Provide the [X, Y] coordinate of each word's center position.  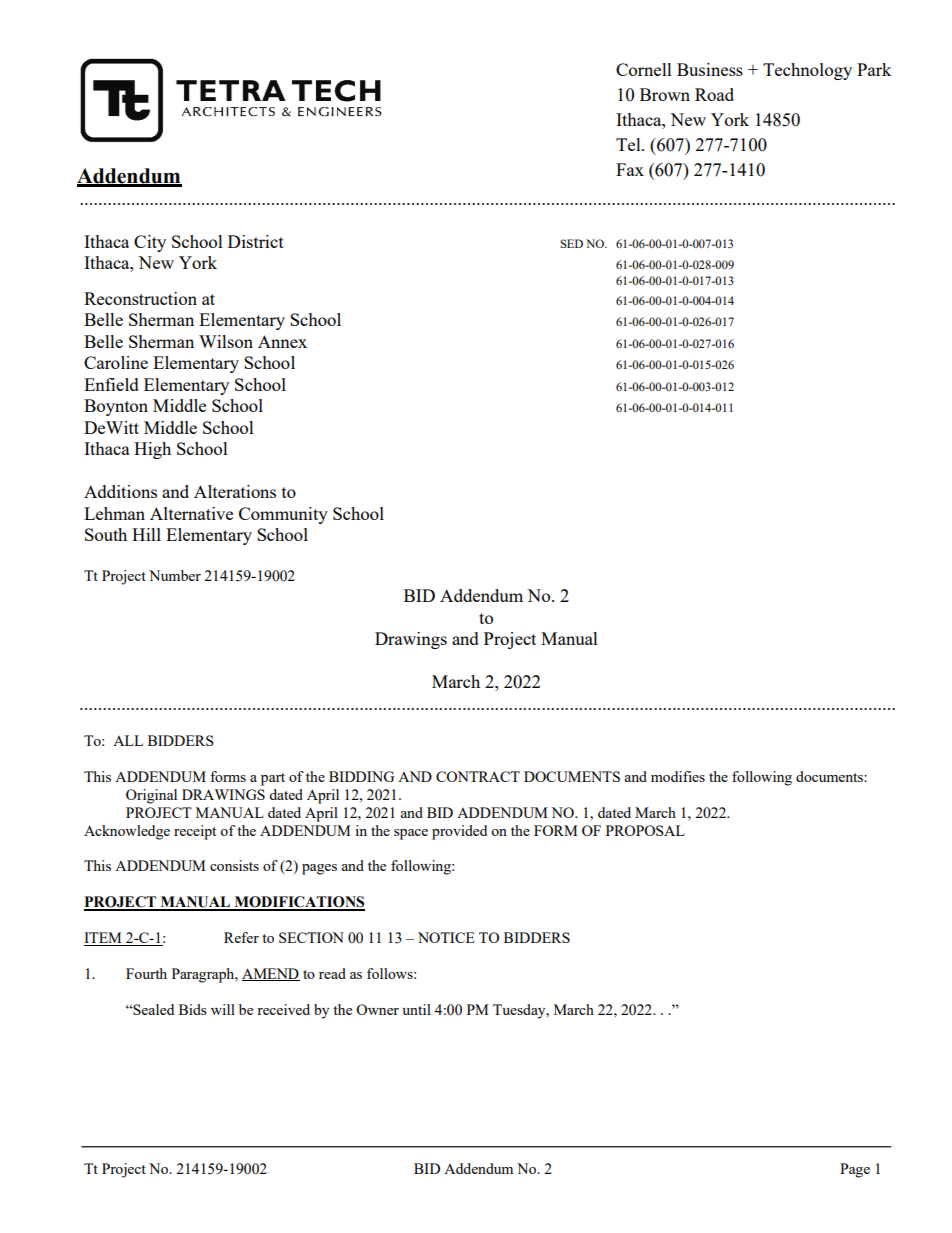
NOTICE [446, 937]
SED [571, 243]
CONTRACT [478, 776]
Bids [193, 1009]
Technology [807, 71]
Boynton [116, 407]
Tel [629, 144]
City [150, 243]
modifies [678, 776]
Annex [282, 341]
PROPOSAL [645, 830]
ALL [128, 740]
